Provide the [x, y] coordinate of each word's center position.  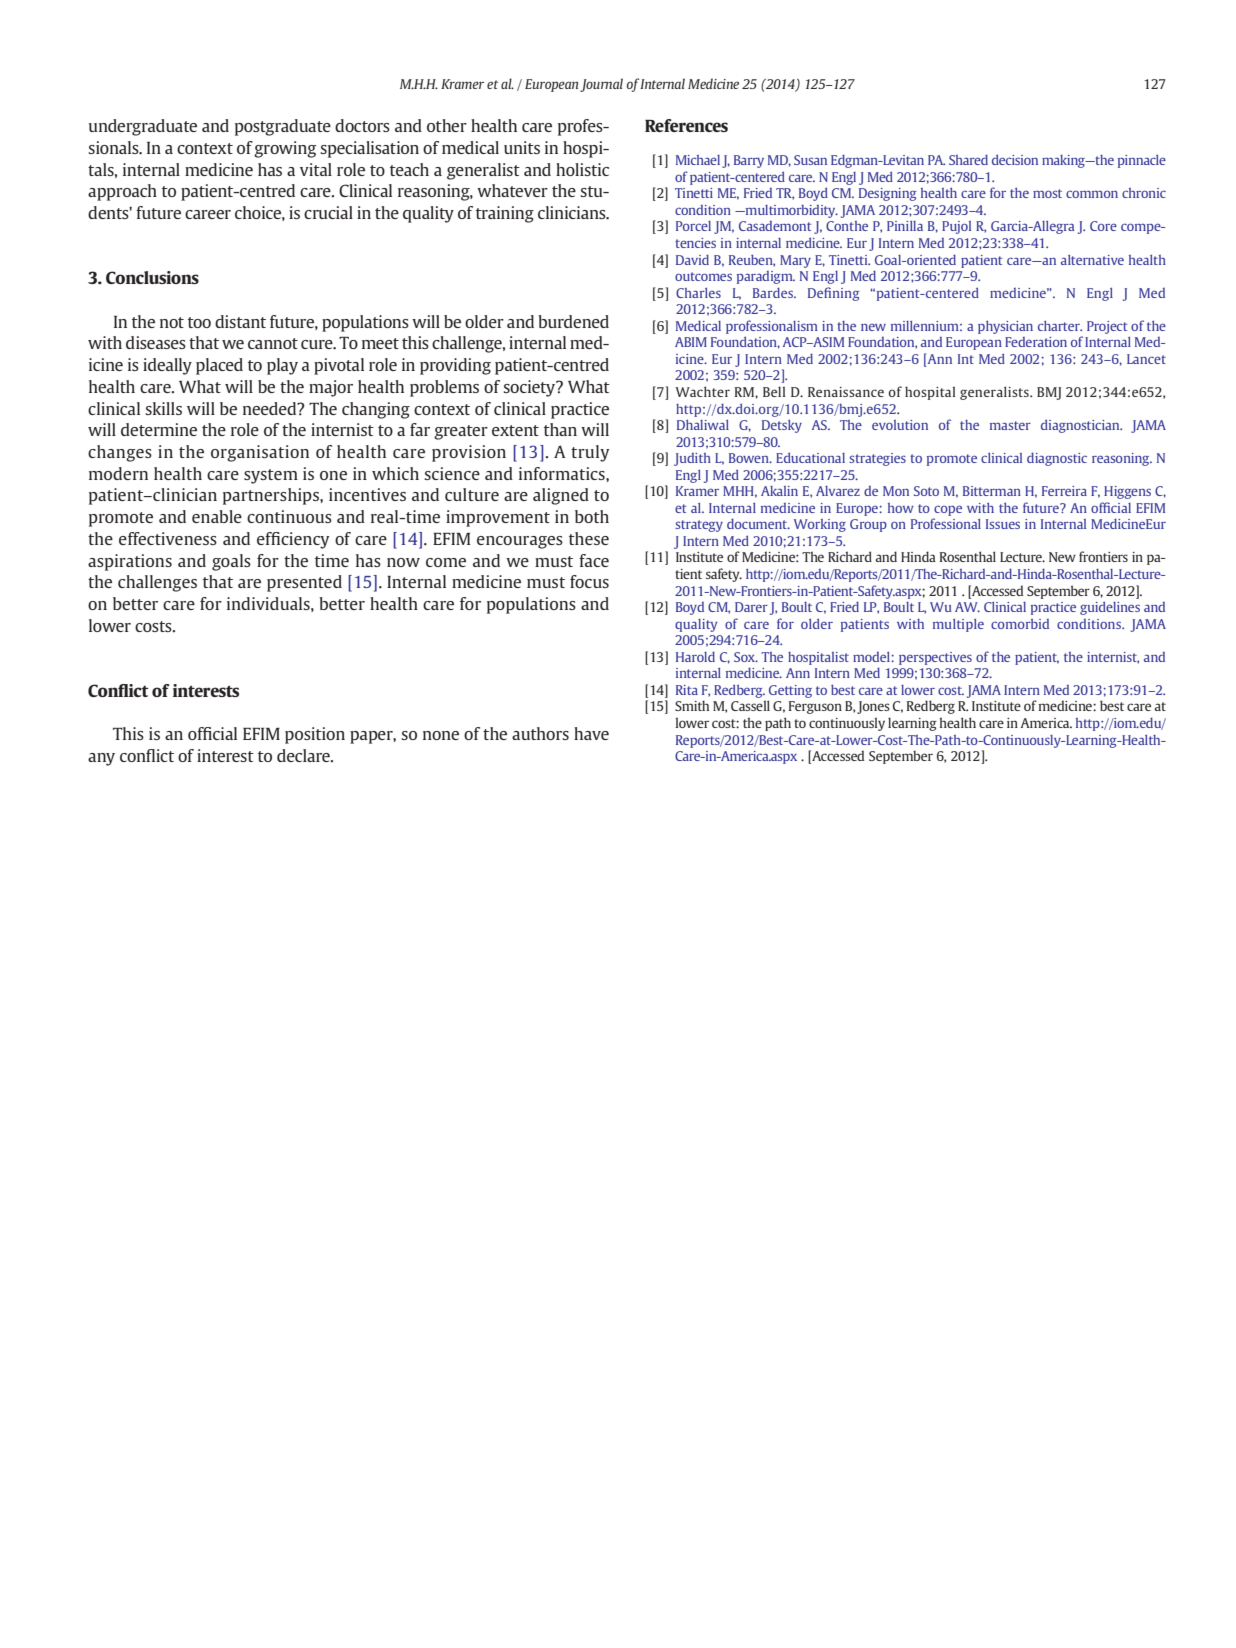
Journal [601, 85]
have [591, 733]
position [315, 735]
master [1010, 425]
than [560, 429]
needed [271, 408]
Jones [873, 707]
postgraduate [283, 127]
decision [1015, 159]
